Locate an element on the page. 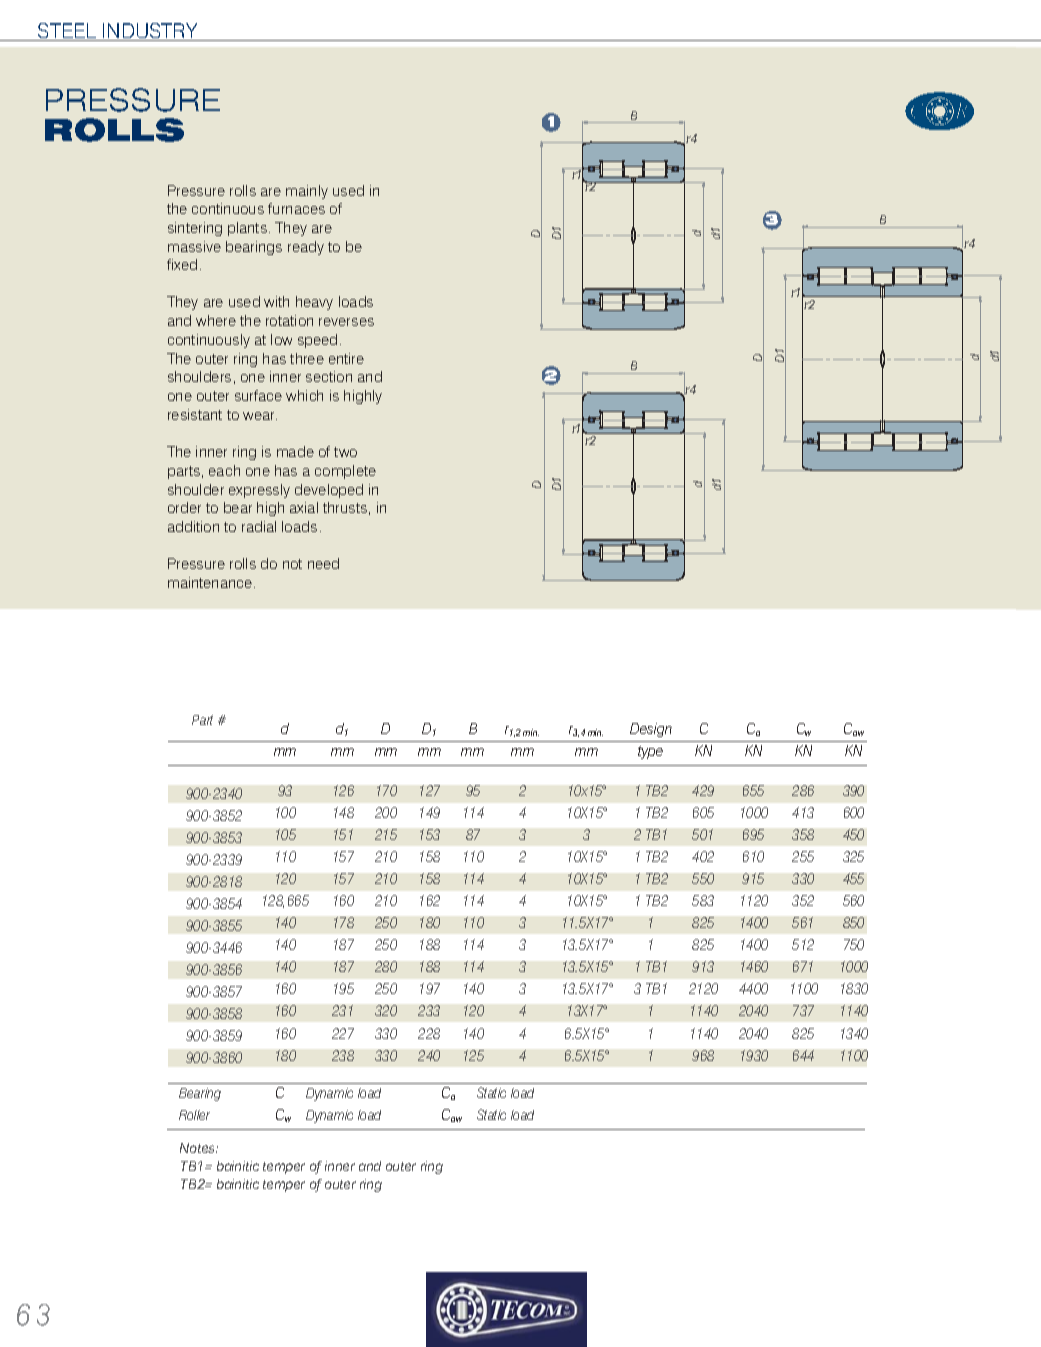 This image has height=1347, width=1041. INDUSTRY is located at coordinates (150, 32).
